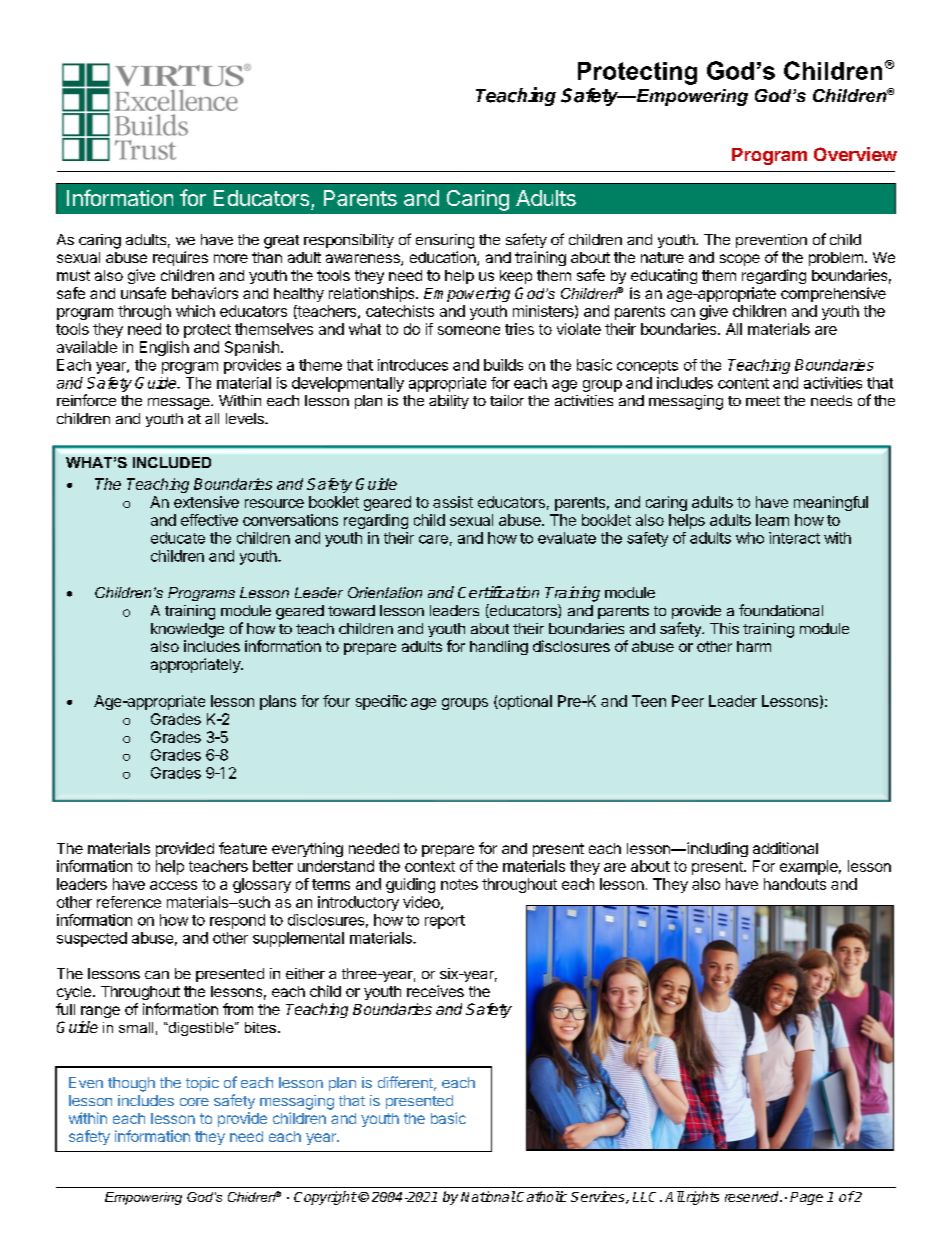 This screenshot has height=1233, width=952. What do you see at coordinates (499, 647) in the screenshot?
I see `handling` at bounding box center [499, 647].
